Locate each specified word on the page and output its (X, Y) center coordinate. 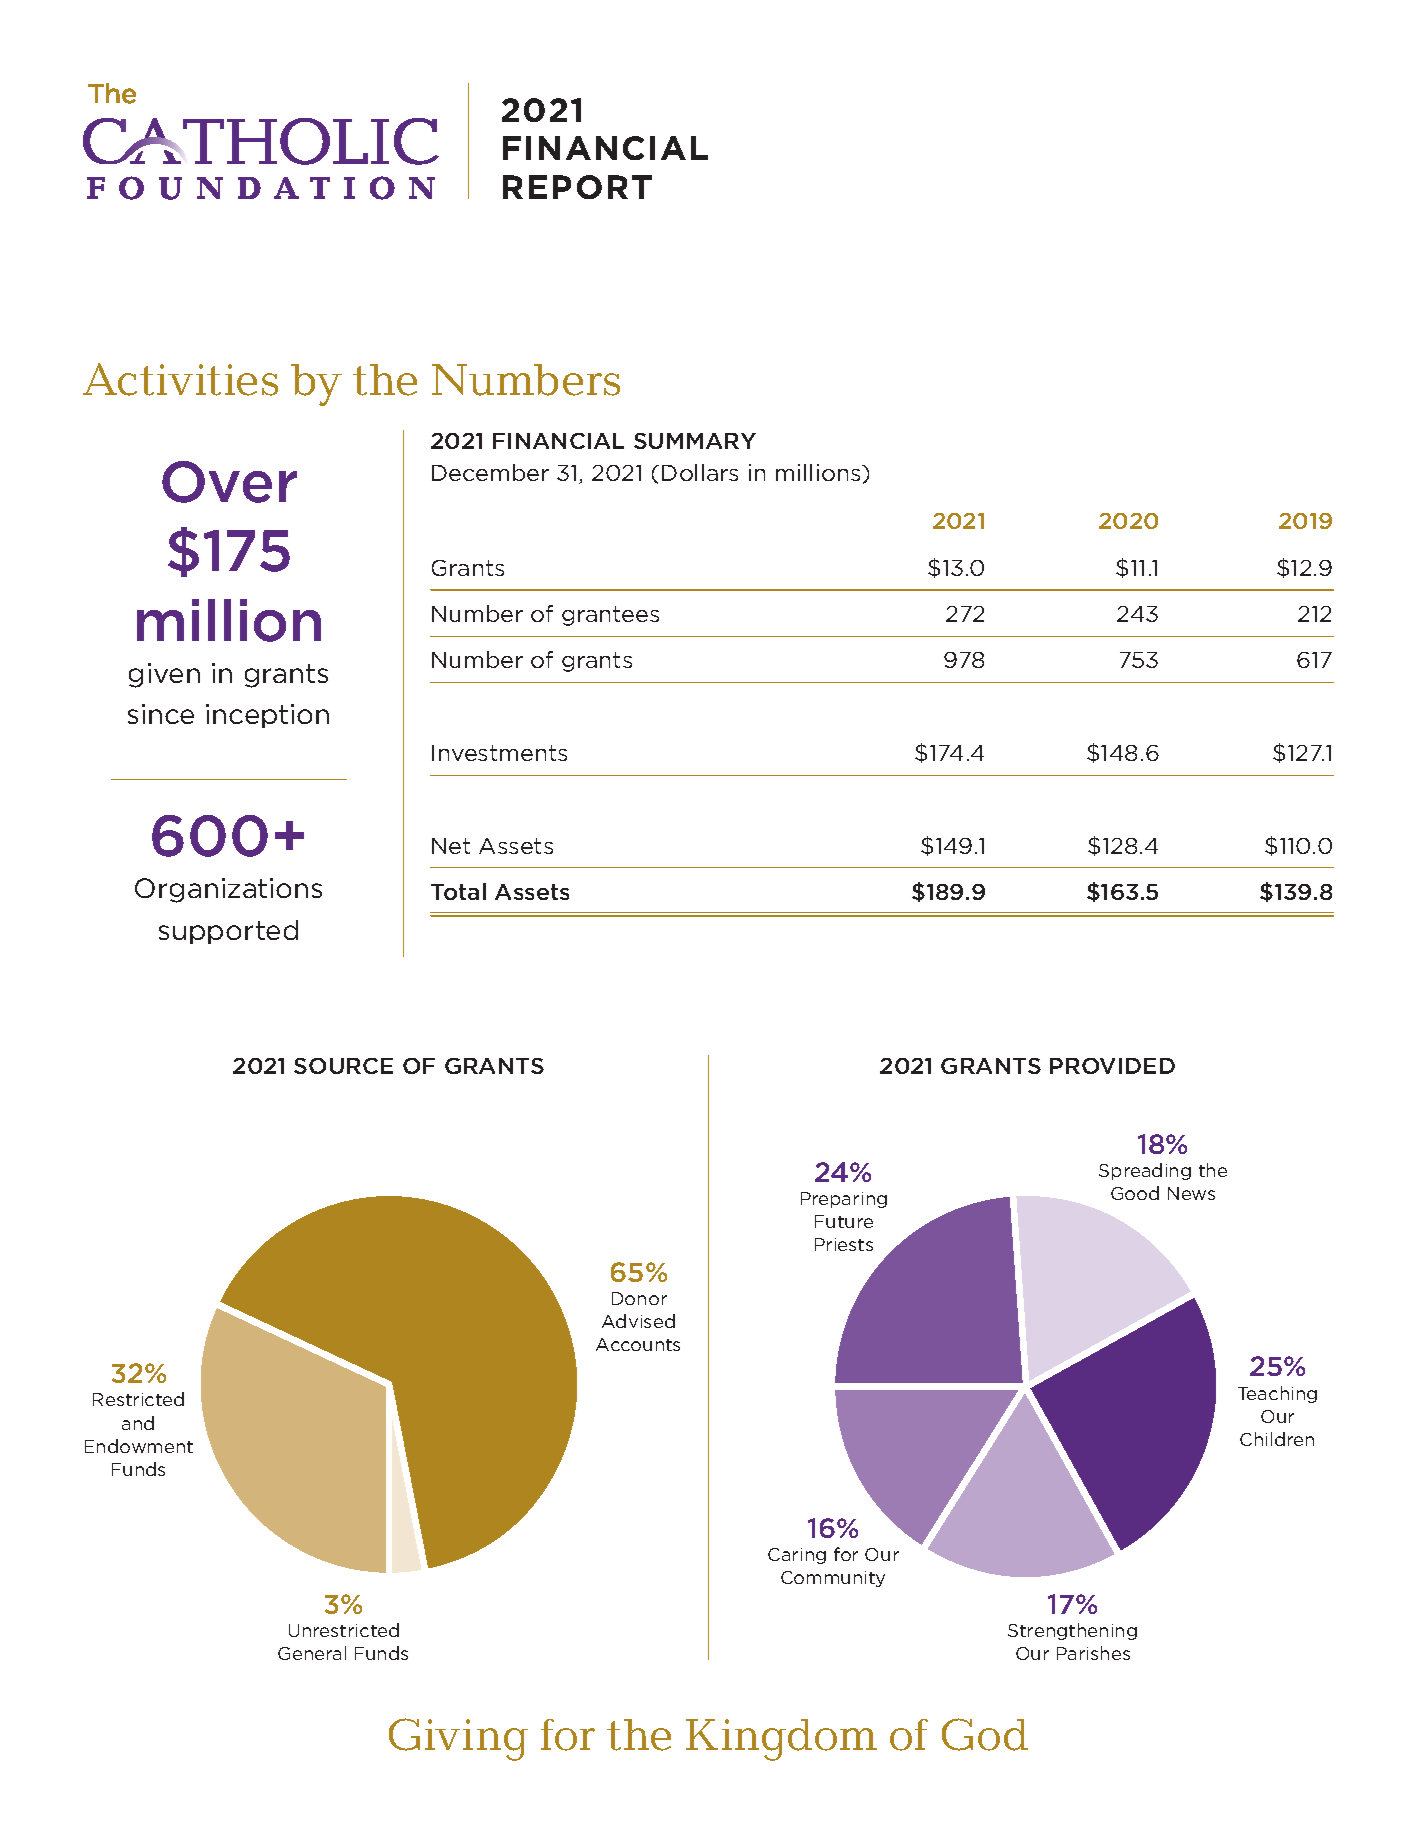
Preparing (844, 1200)
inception (267, 716)
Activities (180, 379)
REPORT (577, 187)
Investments (499, 753)
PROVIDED (1112, 1066)
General (312, 1653)
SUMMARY (695, 441)
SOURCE (343, 1066)
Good (1135, 1193)
